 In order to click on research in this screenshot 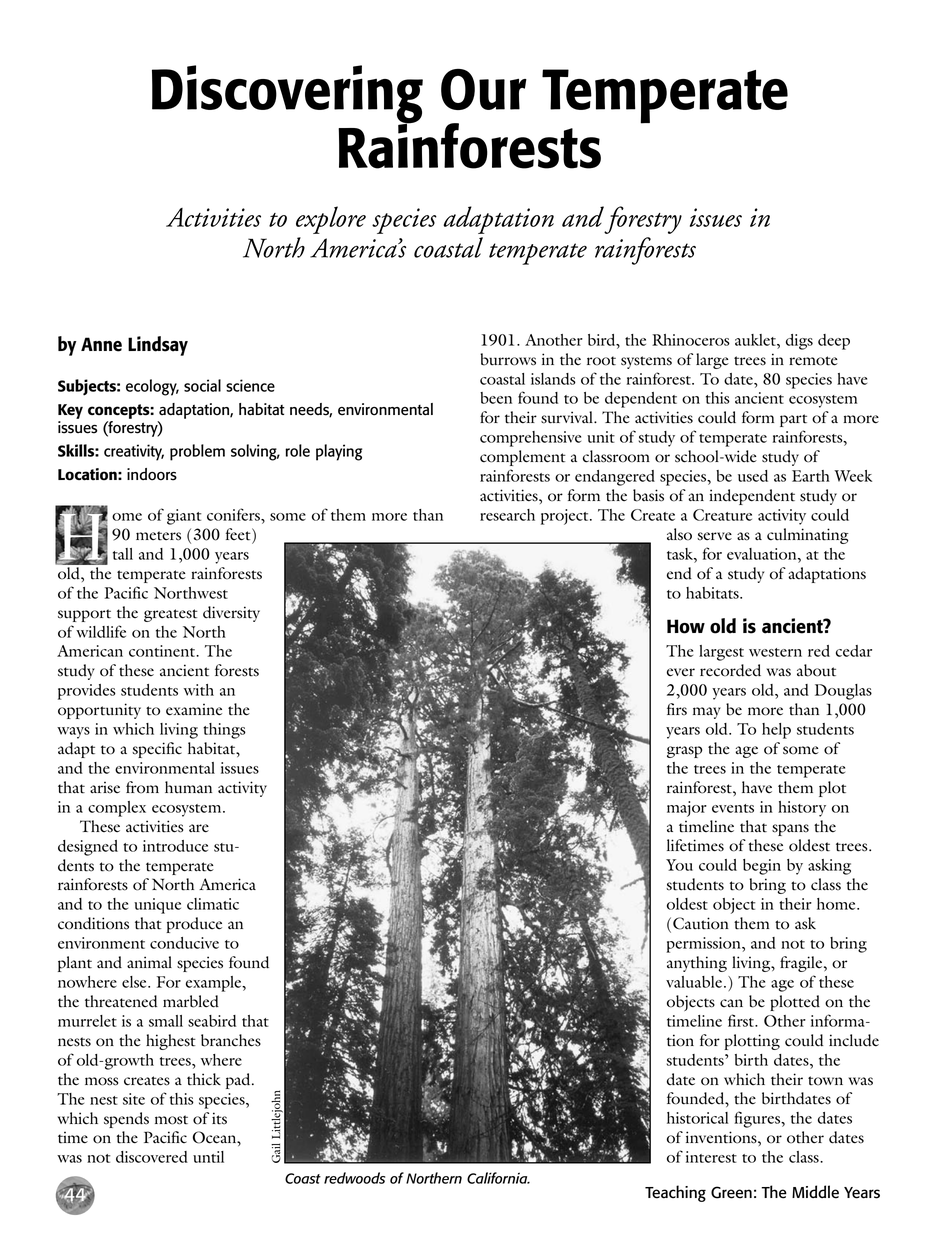, I will do `click(507, 515)`.
